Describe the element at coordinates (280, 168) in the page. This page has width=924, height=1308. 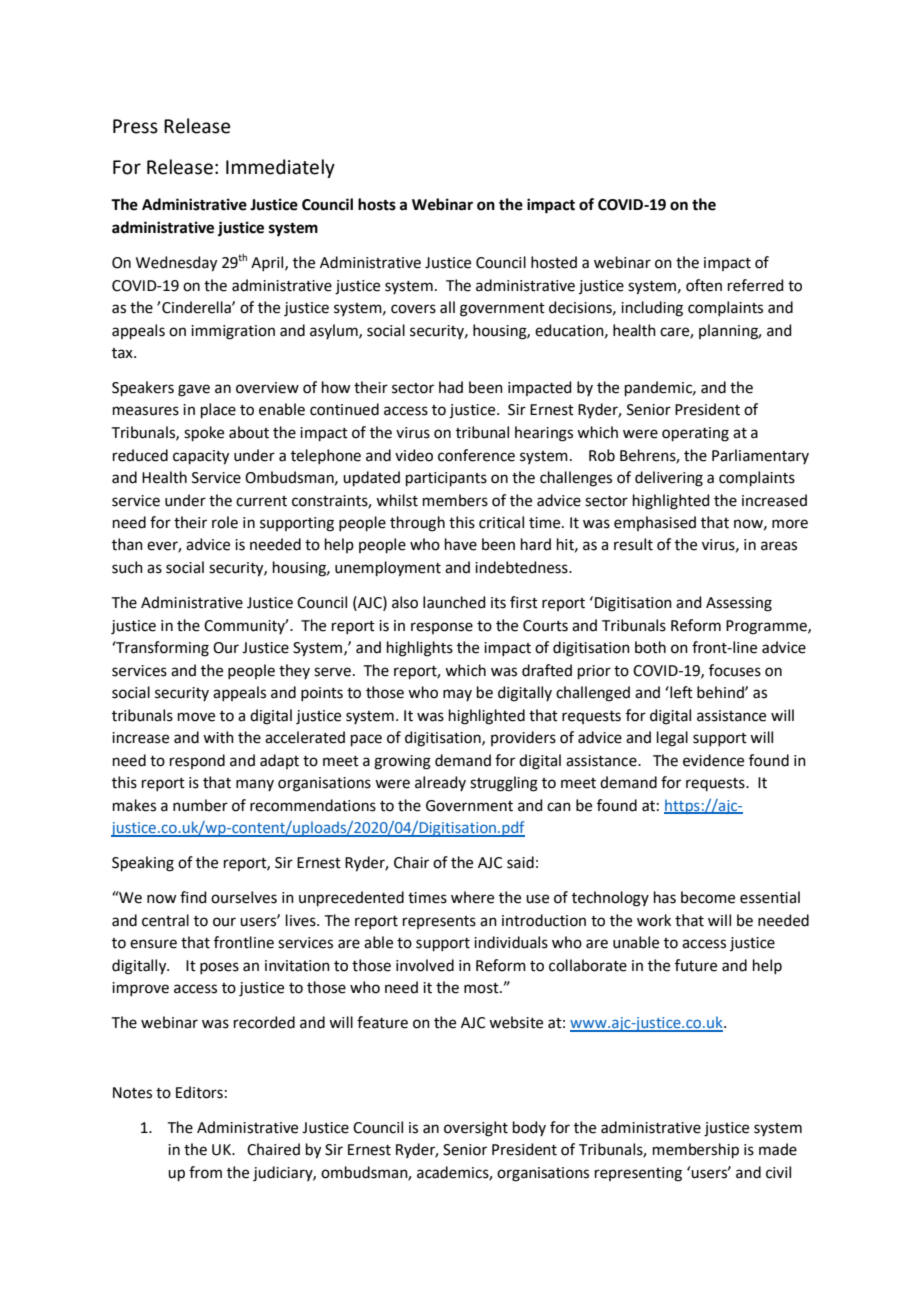
I see `Immediately` at that location.
